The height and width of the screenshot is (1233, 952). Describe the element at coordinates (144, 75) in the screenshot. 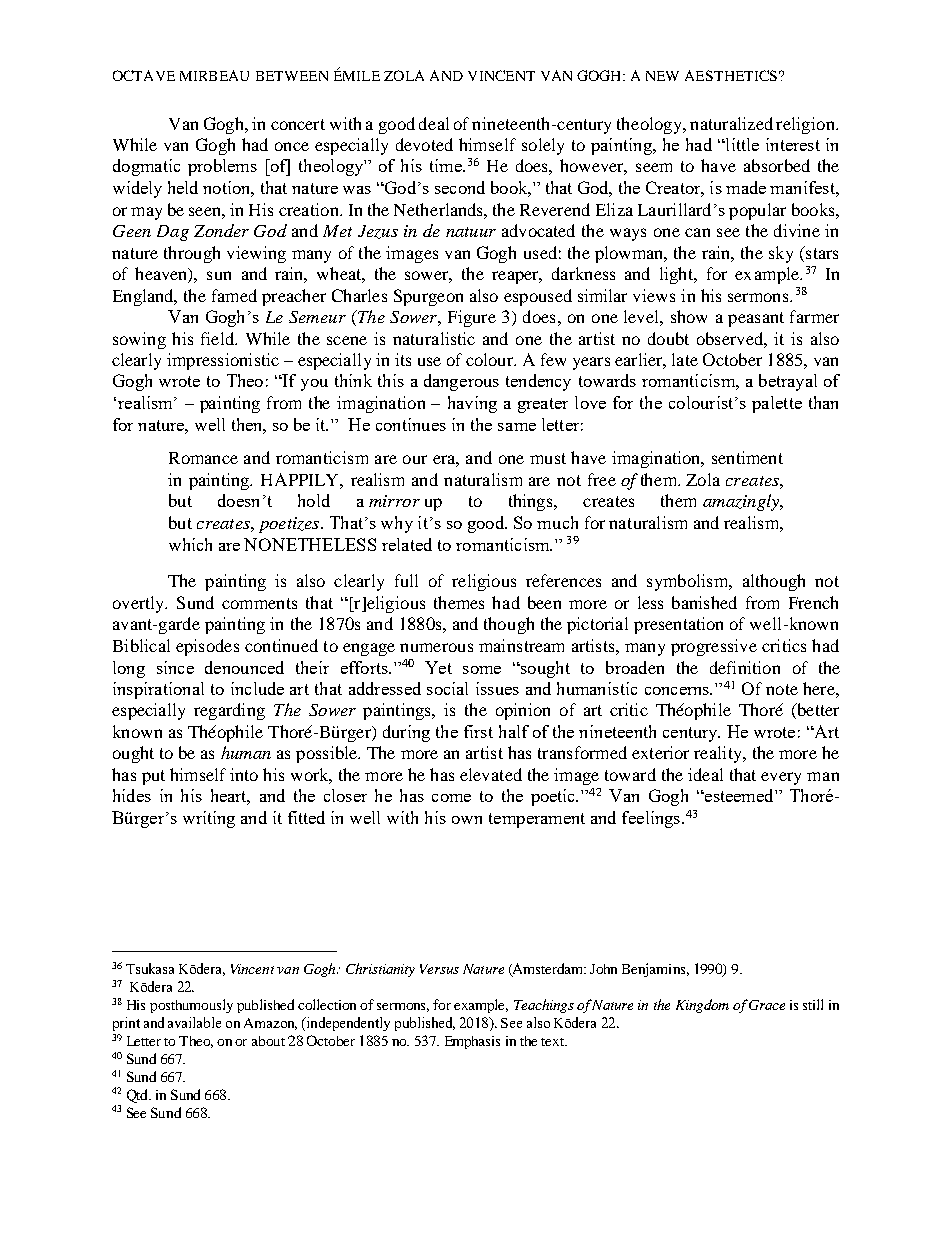

I see `OCTAVE` at that location.
